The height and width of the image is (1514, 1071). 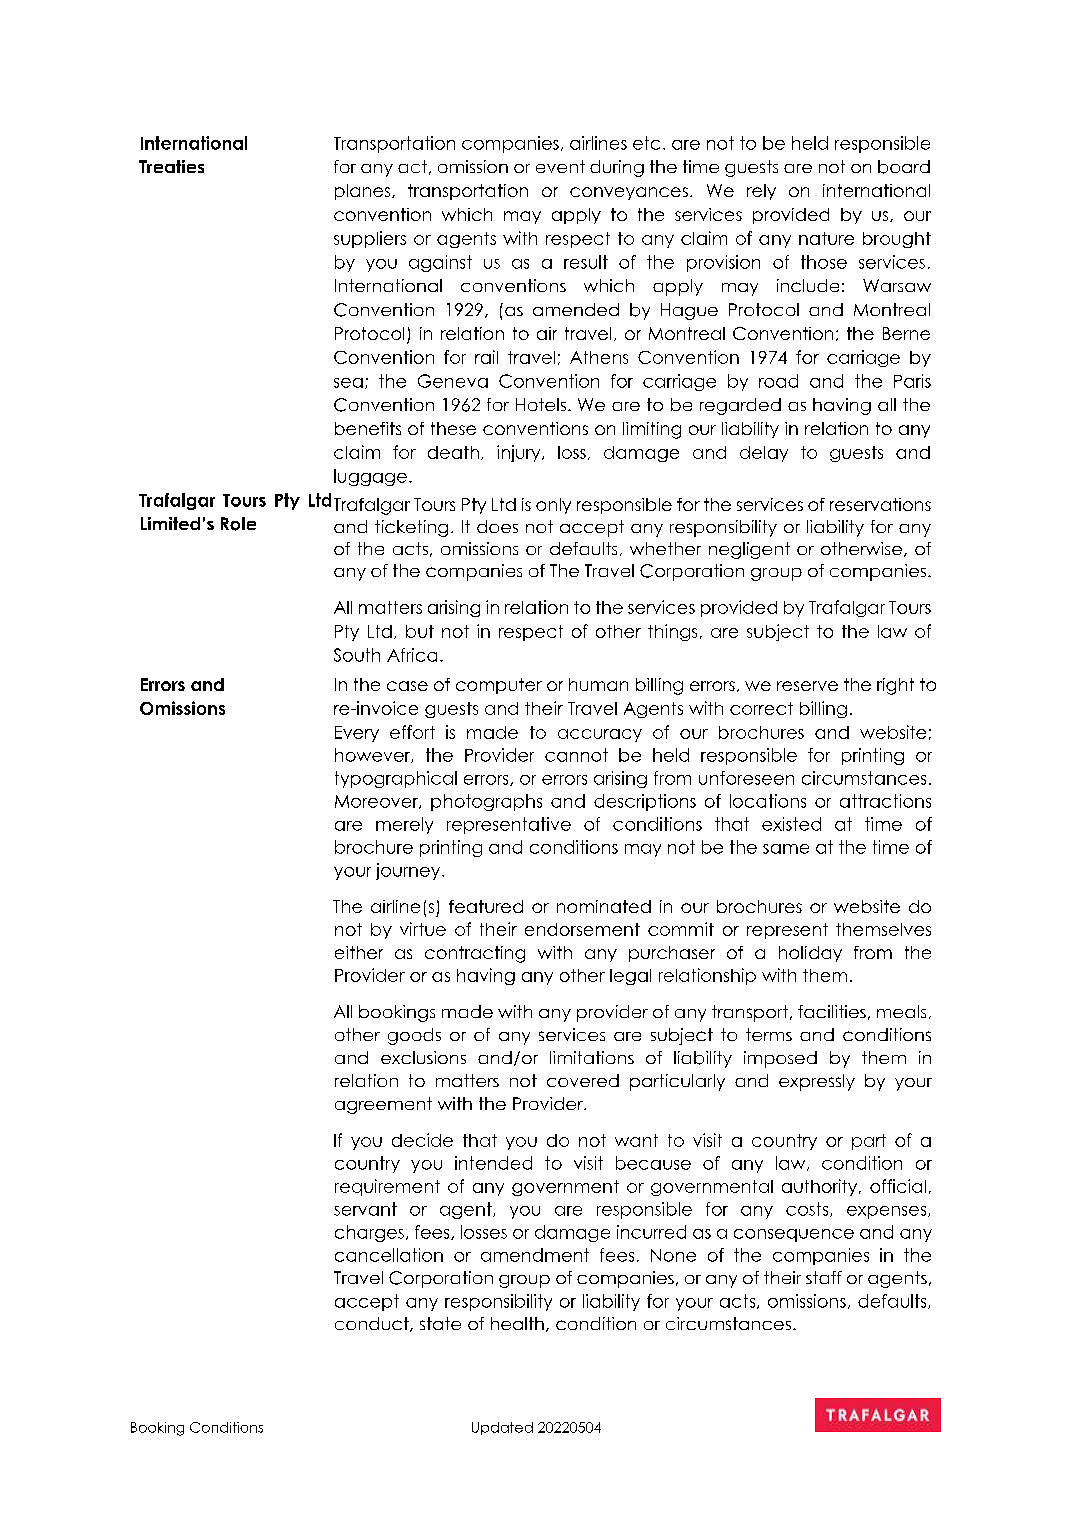 What do you see at coordinates (576, 755) in the image?
I see `cannot` at bounding box center [576, 755].
